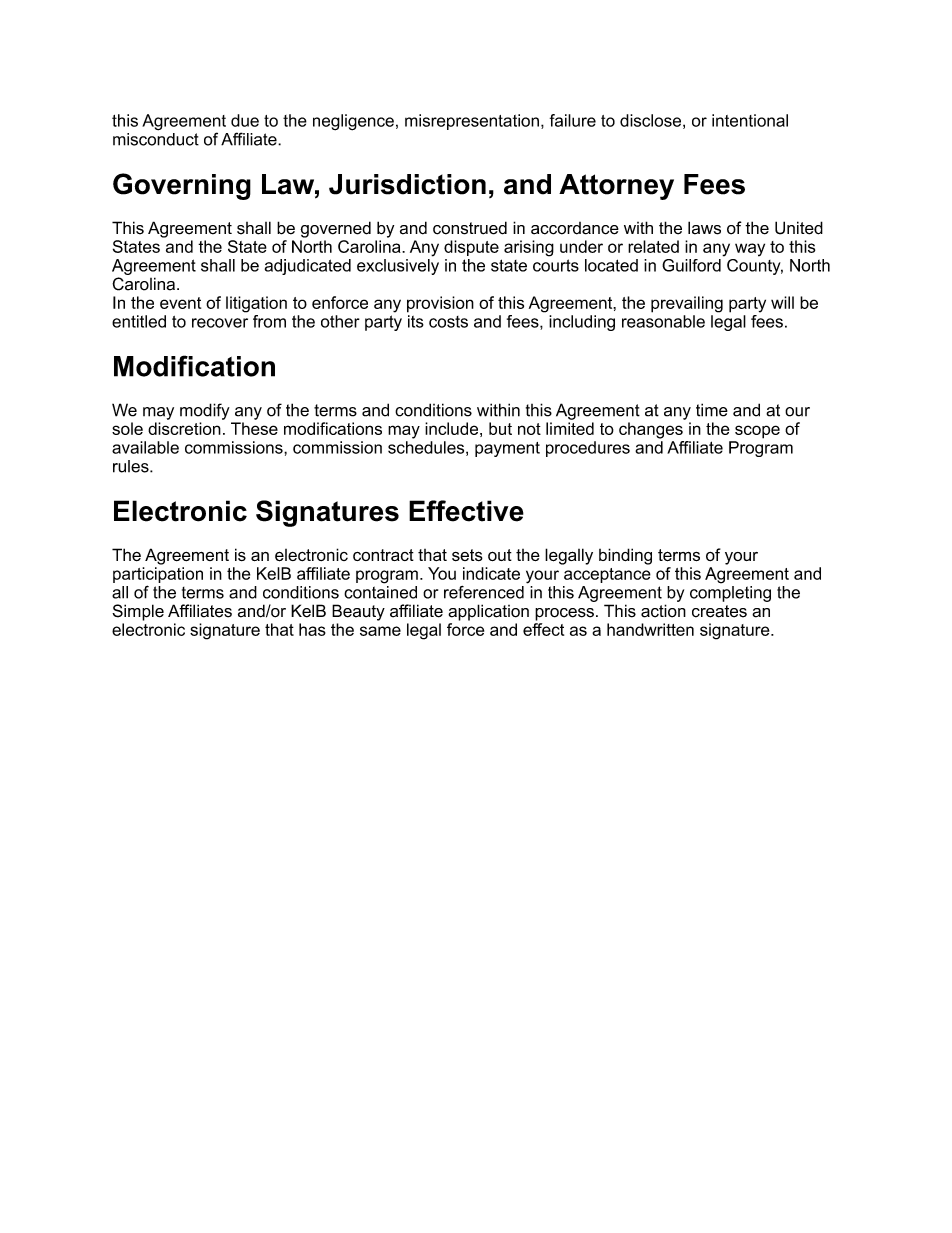  I want to click on event, so click(180, 303).
